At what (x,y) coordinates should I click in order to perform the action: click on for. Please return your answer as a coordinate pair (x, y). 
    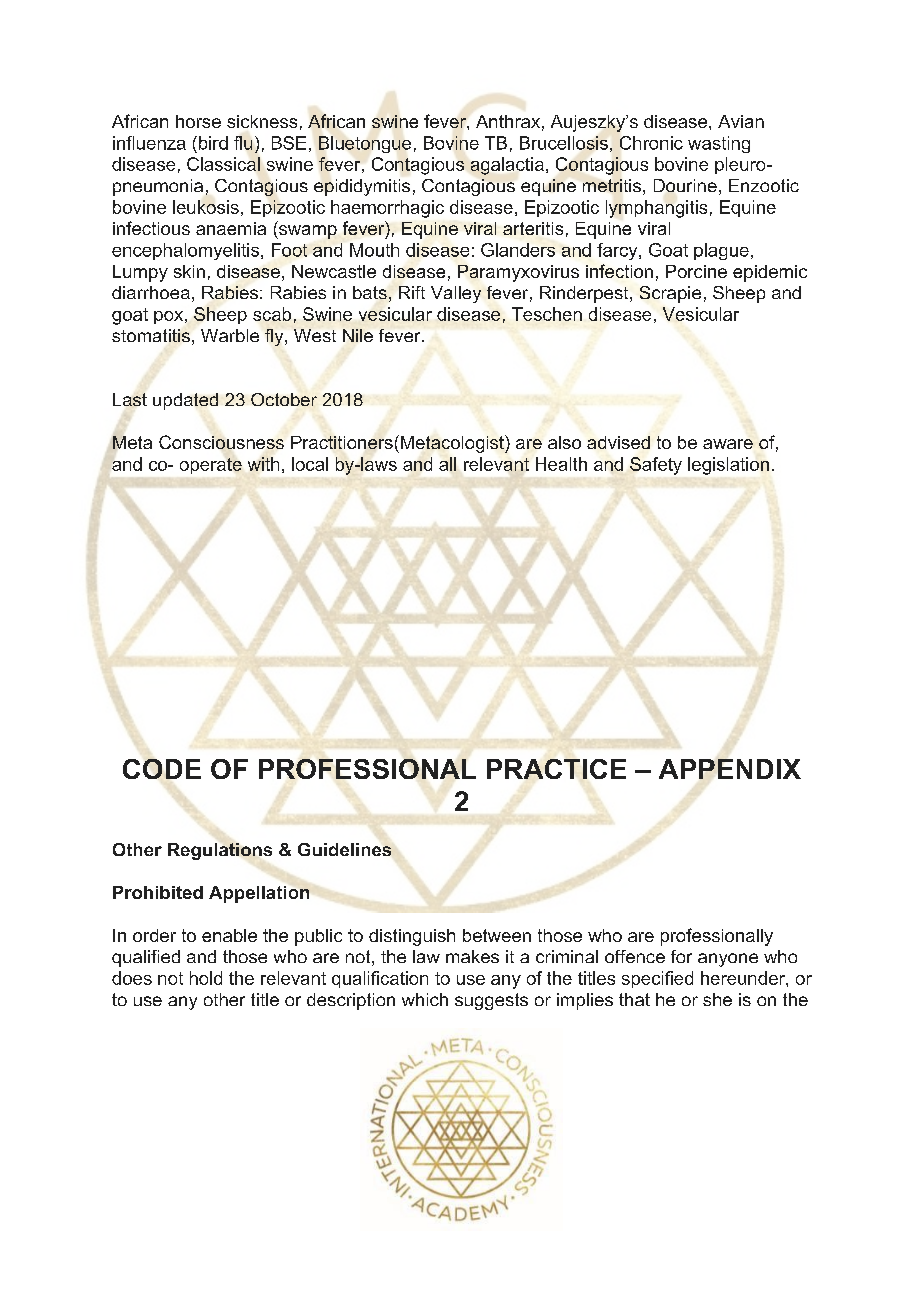
    Looking at the image, I should click on (681, 956).
